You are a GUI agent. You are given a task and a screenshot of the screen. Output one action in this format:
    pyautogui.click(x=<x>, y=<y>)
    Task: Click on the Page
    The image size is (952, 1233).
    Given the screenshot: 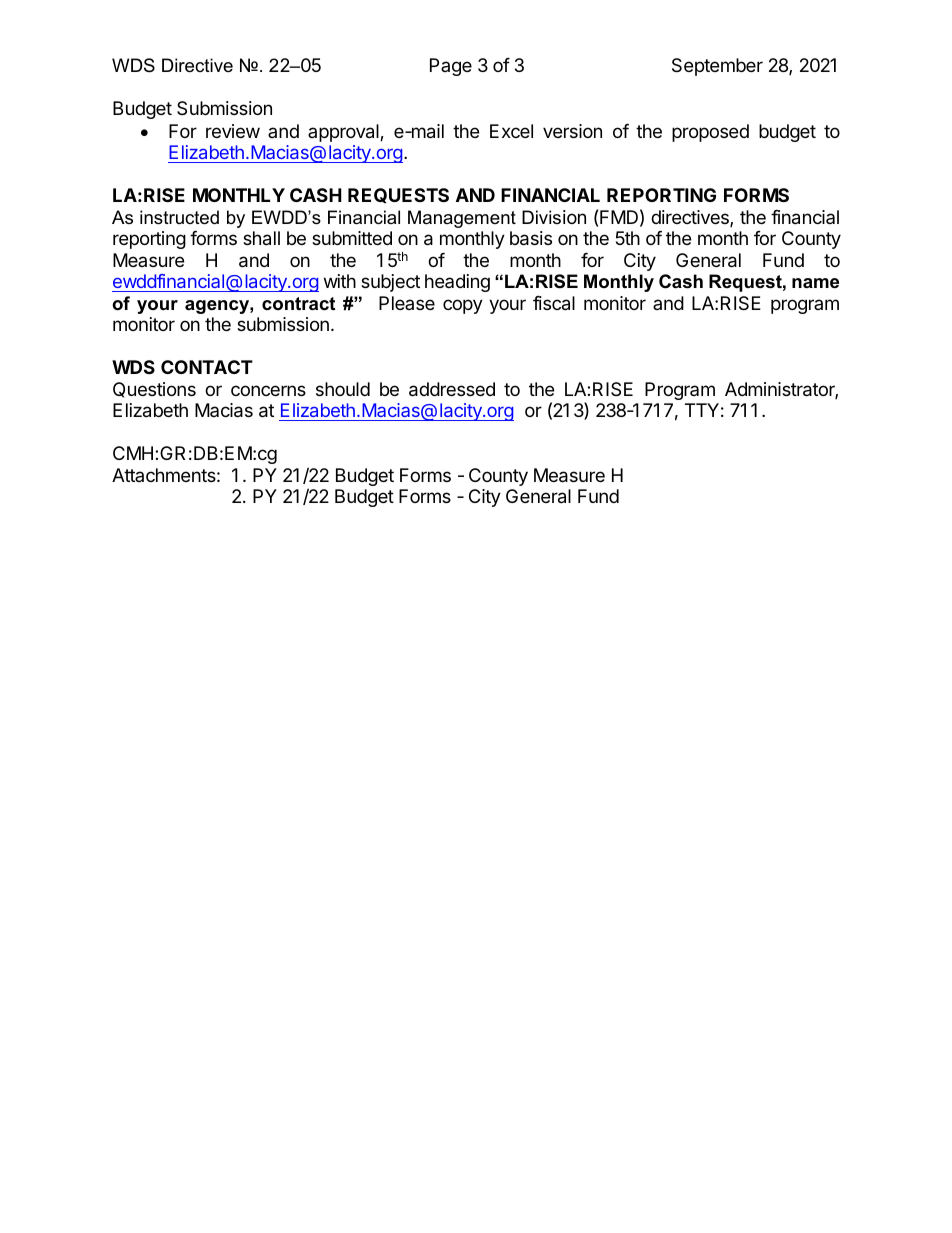 What is the action you would take?
    pyautogui.click(x=451, y=67)
